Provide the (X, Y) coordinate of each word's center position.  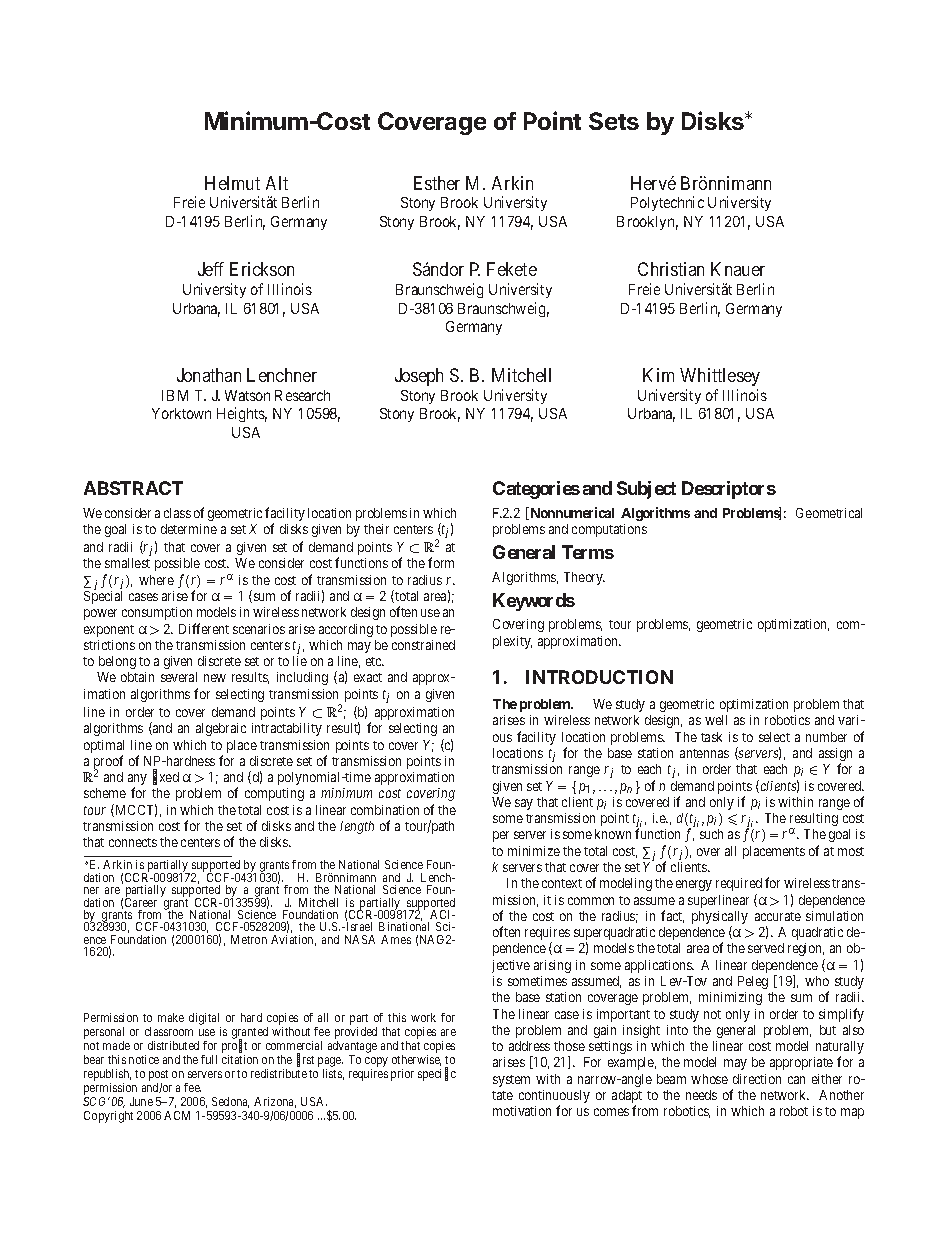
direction (757, 1079)
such (711, 834)
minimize (534, 851)
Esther (437, 183)
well (716, 720)
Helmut (232, 183)
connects (133, 842)
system (511, 1081)
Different (204, 628)
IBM (175, 395)
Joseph (419, 377)
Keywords (534, 602)
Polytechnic (667, 203)
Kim (658, 375)
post (158, 1075)
